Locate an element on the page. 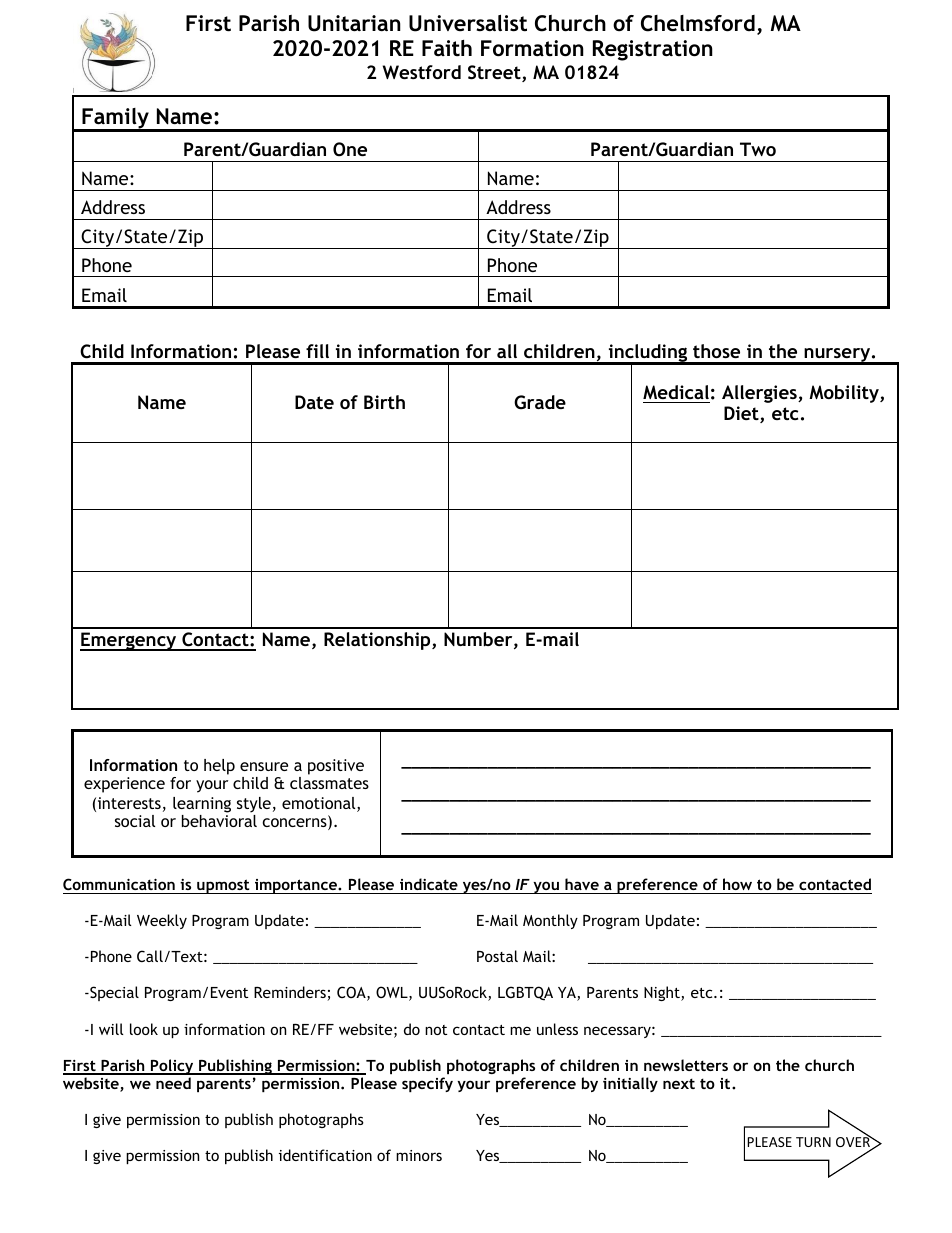 This document has width=952, height=1233. Policy is located at coordinates (172, 1067).
